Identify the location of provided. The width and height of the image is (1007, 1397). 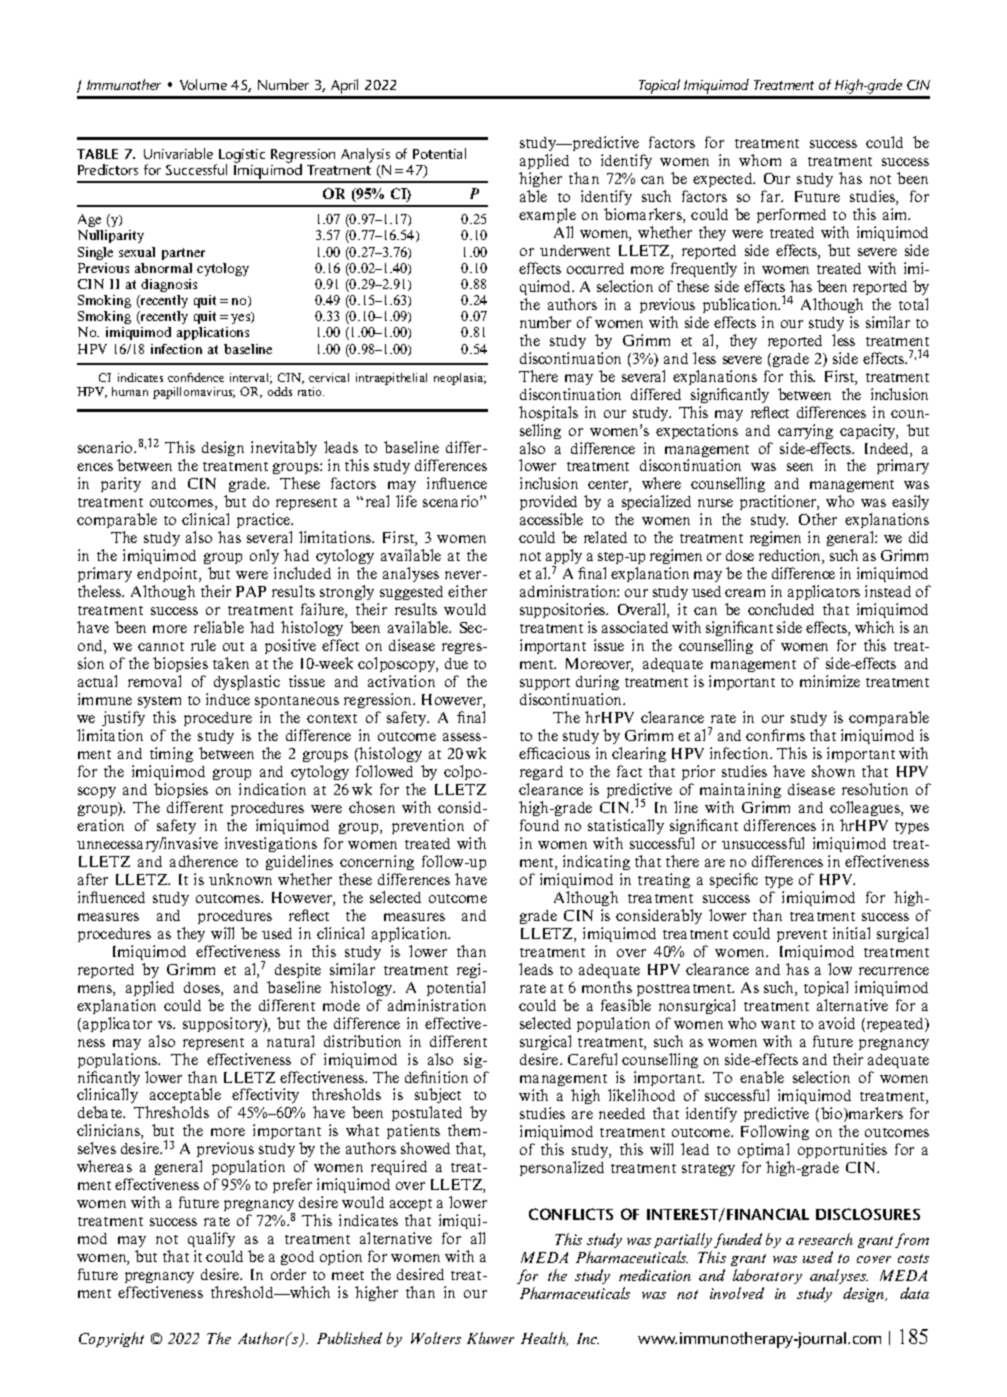
(548, 504).
